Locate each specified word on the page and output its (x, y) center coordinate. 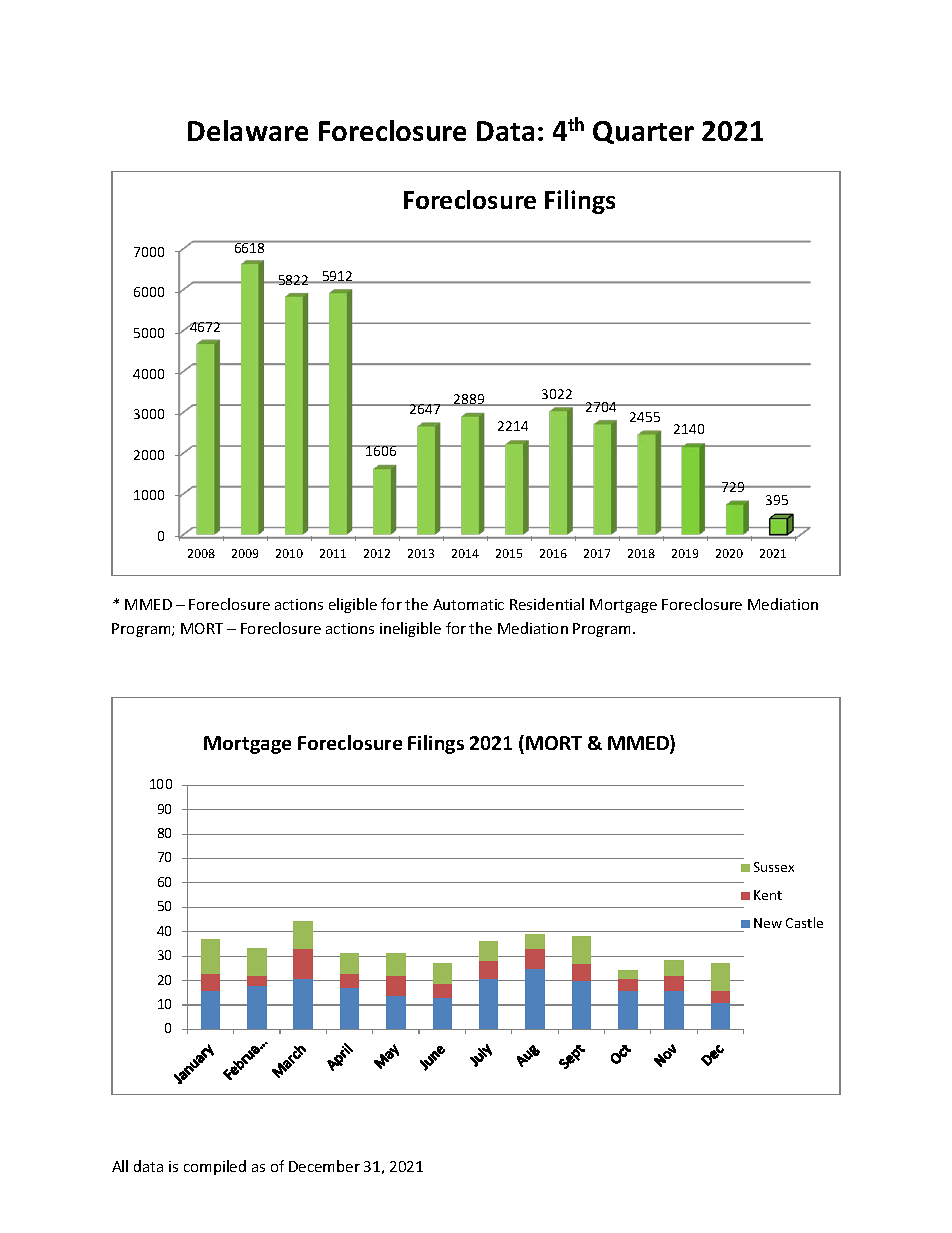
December (324, 1166)
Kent (768, 895)
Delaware (248, 130)
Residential (547, 604)
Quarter (643, 132)
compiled (215, 1167)
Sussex (774, 867)
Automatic (468, 604)
